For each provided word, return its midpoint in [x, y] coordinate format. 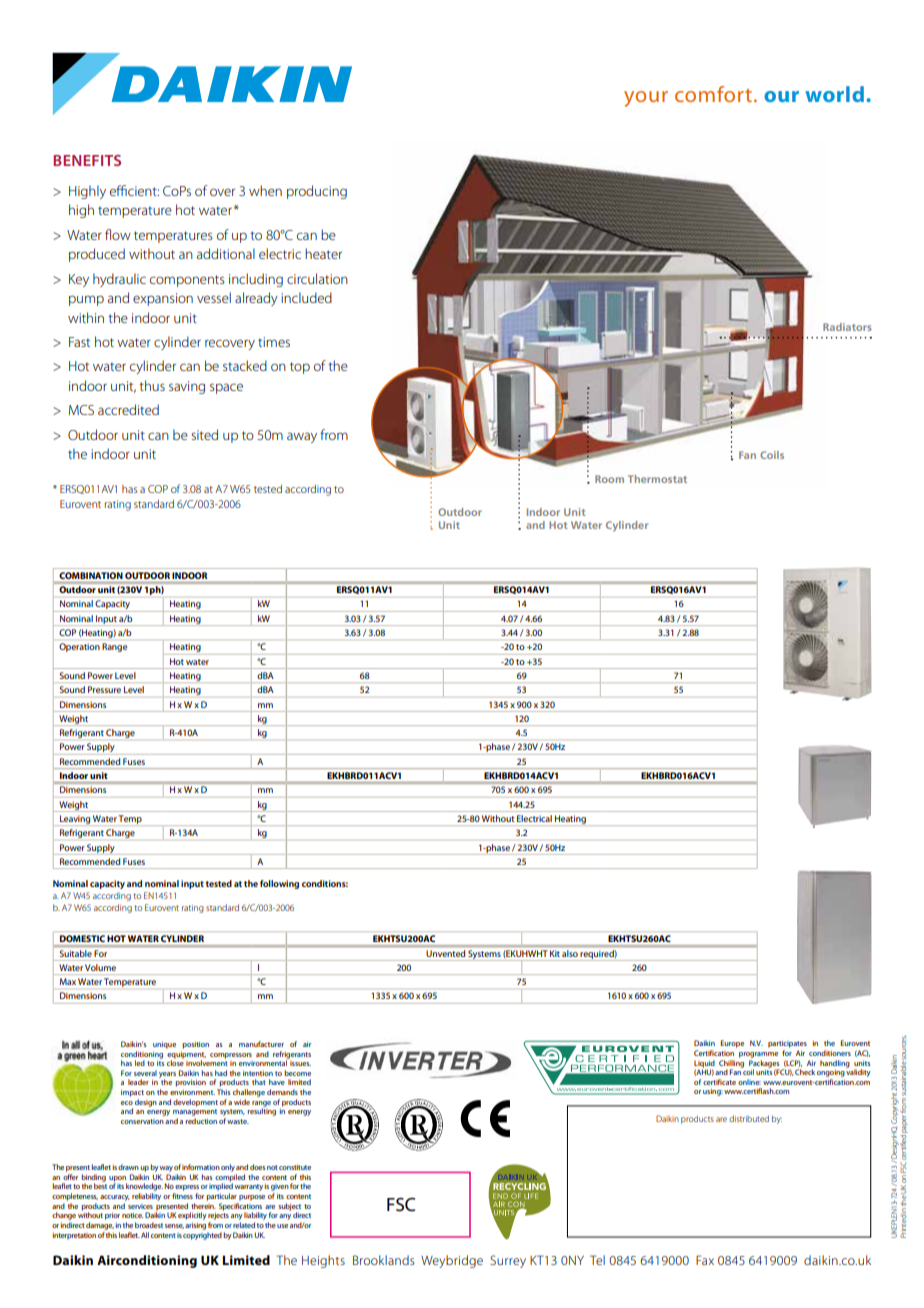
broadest [149, 1225]
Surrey [508, 1261]
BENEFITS [87, 160]
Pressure [104, 689]
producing [317, 192]
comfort [715, 94]
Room [609, 479]
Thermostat [657, 479]
